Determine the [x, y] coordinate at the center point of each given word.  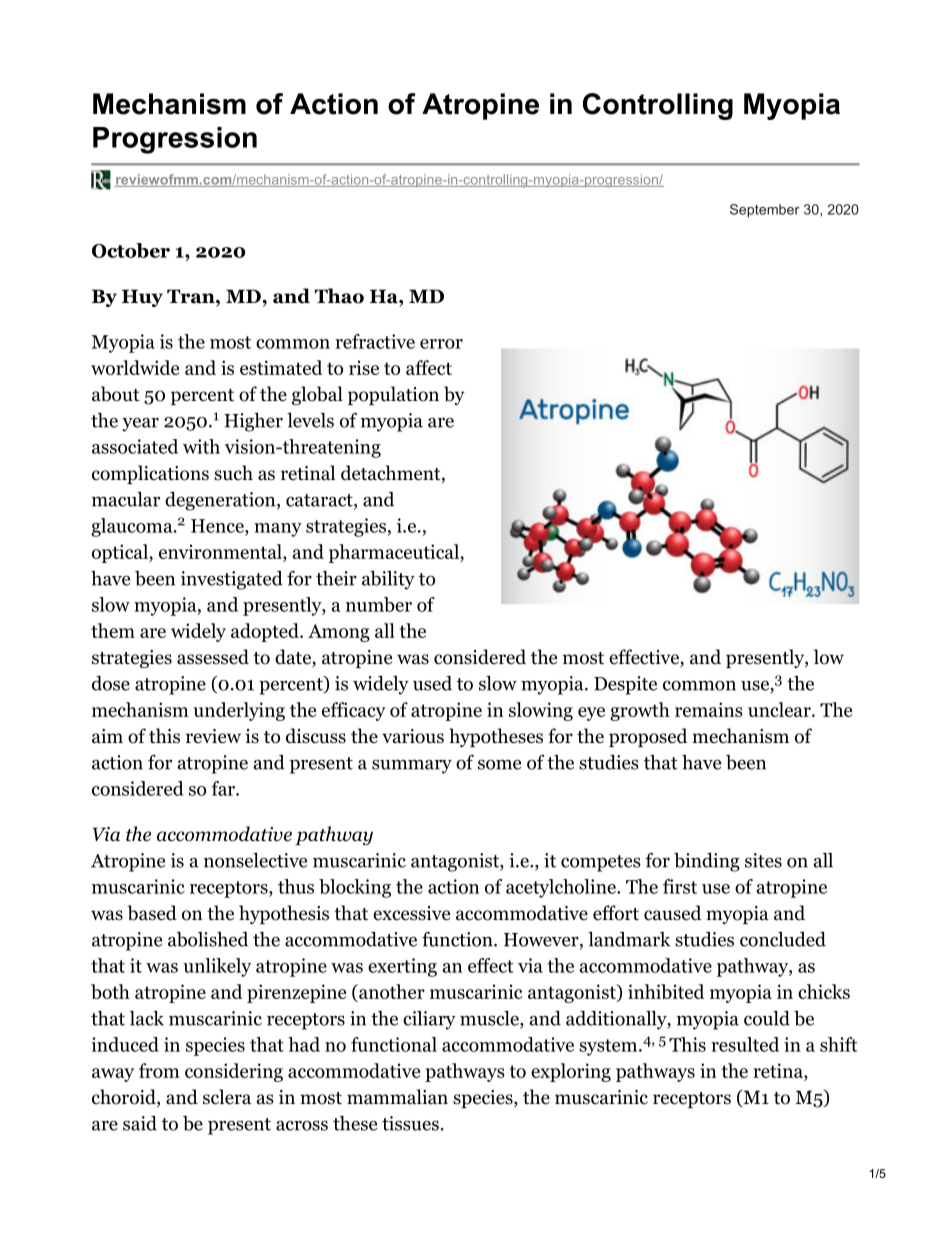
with [201, 446]
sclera [227, 1097]
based [152, 913]
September [765, 211]
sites [763, 860]
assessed [213, 657]
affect [429, 367]
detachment [392, 474]
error [441, 344]
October [131, 250]
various [413, 736]
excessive [411, 913]
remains [709, 709]
